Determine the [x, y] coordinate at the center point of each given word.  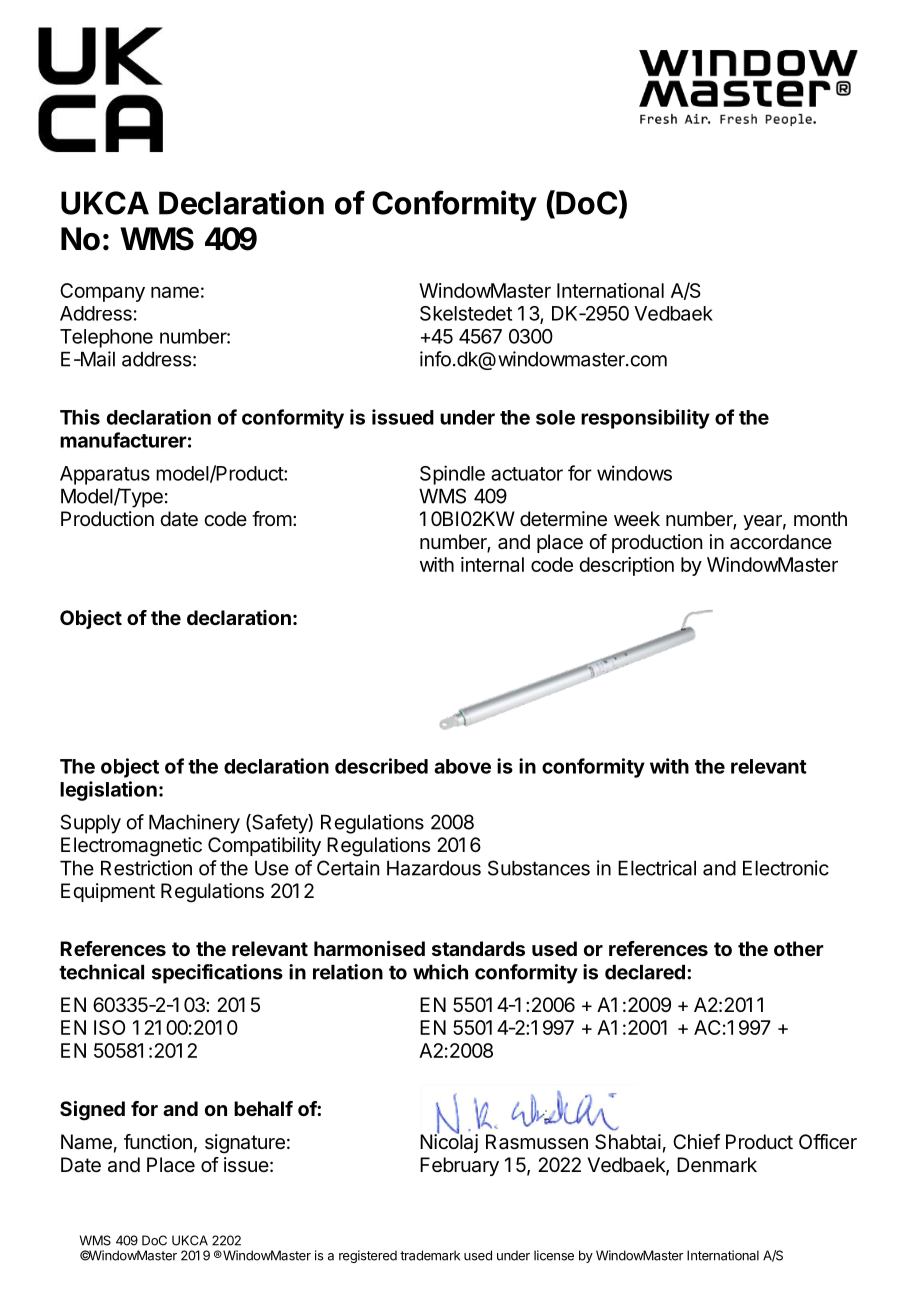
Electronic [786, 868]
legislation [108, 791]
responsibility [645, 419]
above [462, 766]
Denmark [717, 1165]
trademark [430, 1255]
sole [555, 417]
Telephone [106, 338]
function [158, 1141]
